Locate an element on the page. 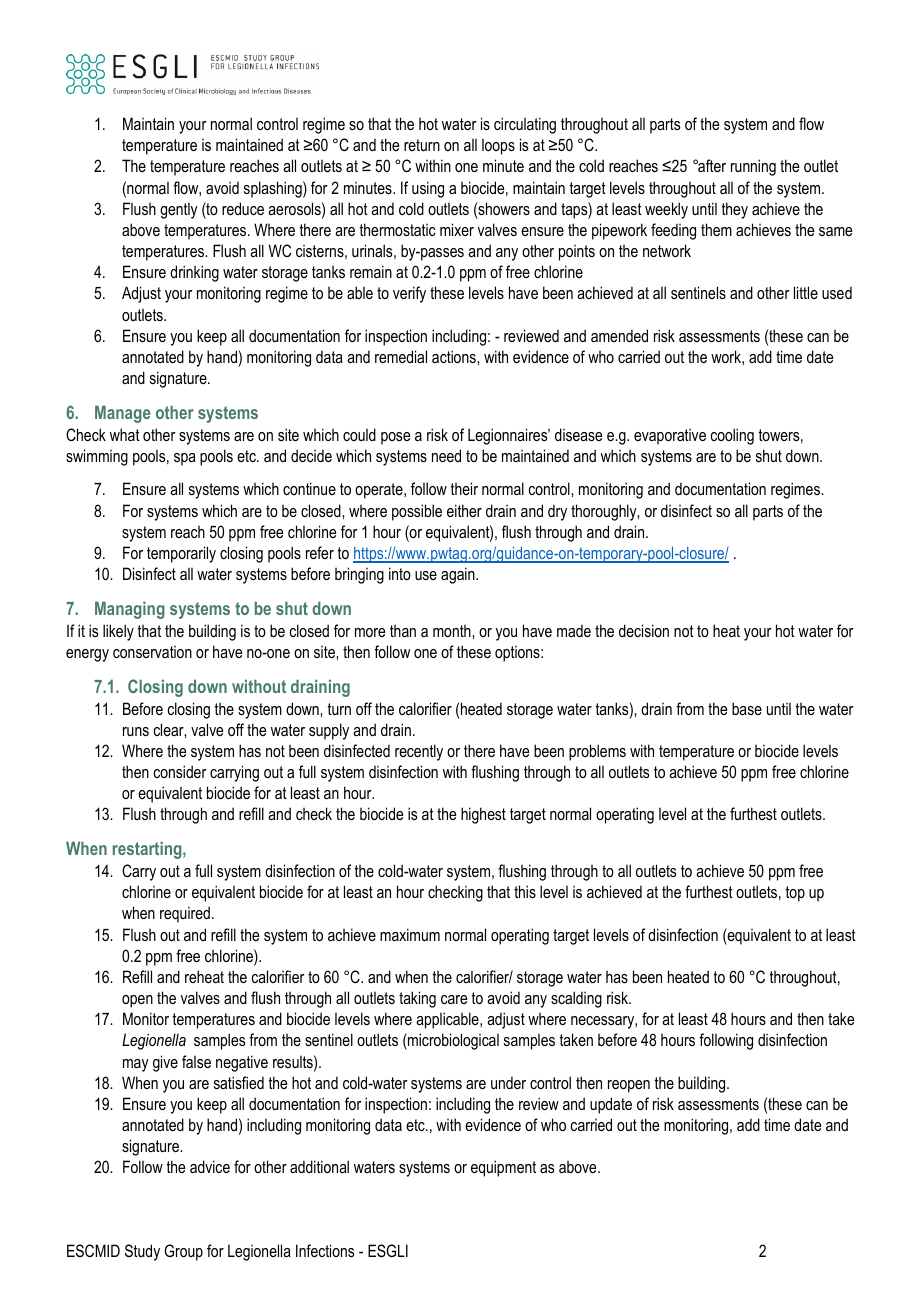  running is located at coordinates (753, 167).
